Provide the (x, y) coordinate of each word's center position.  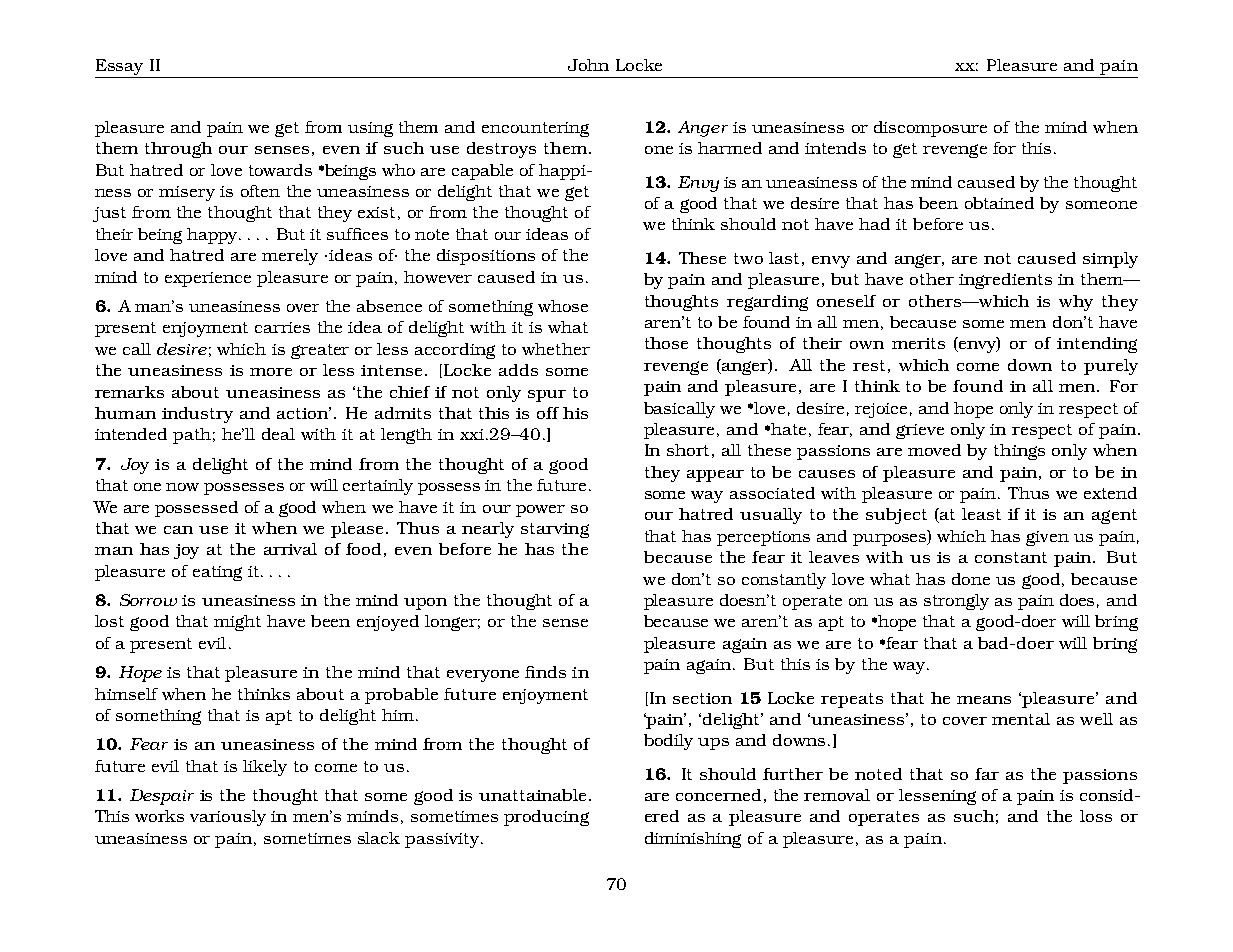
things (1019, 452)
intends (835, 148)
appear (715, 476)
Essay (119, 67)
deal (278, 434)
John (588, 65)
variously (228, 818)
